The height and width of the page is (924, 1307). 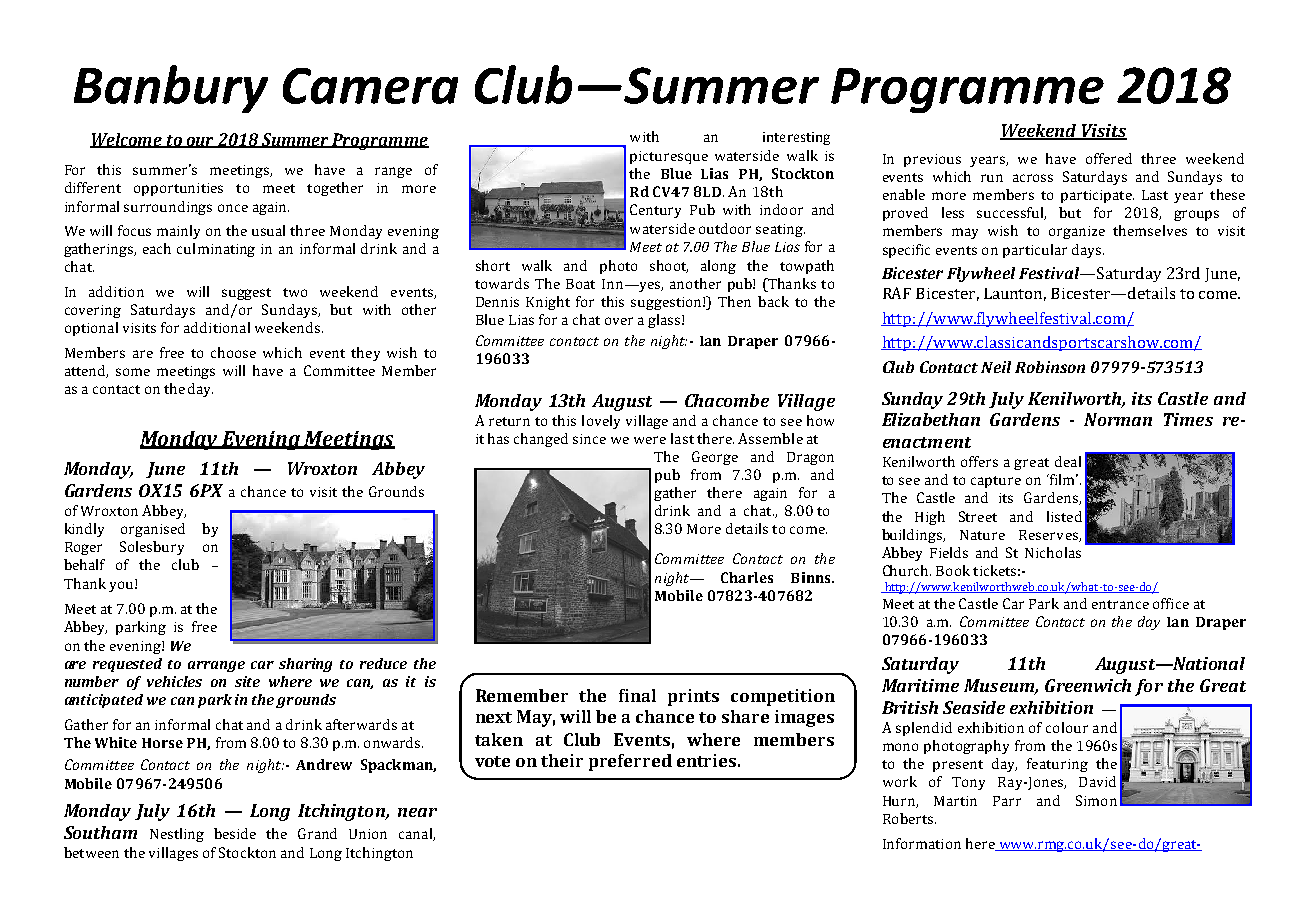 I want to click on George, so click(x=715, y=458).
